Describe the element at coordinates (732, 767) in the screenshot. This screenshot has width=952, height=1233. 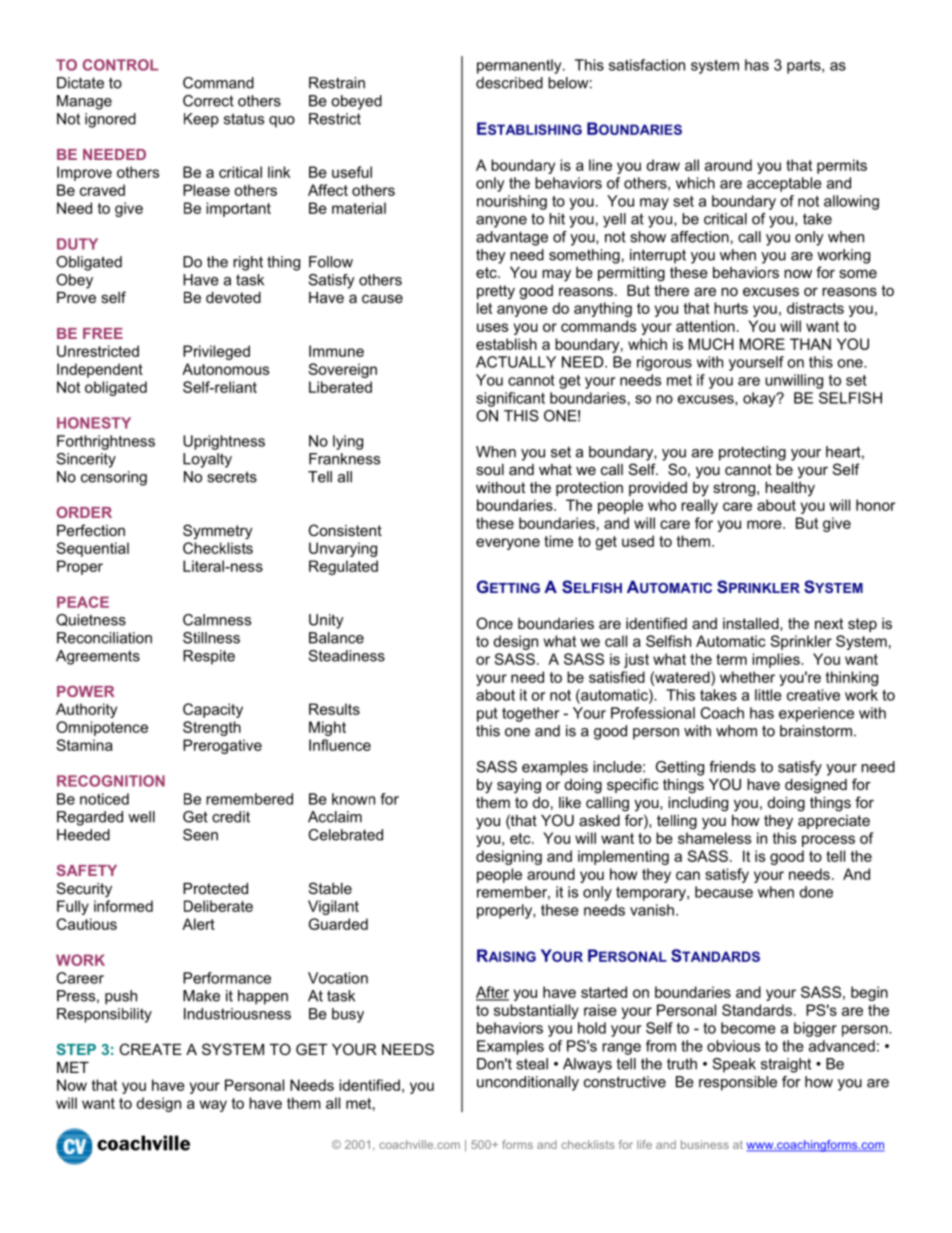
I see `friends` at that location.
